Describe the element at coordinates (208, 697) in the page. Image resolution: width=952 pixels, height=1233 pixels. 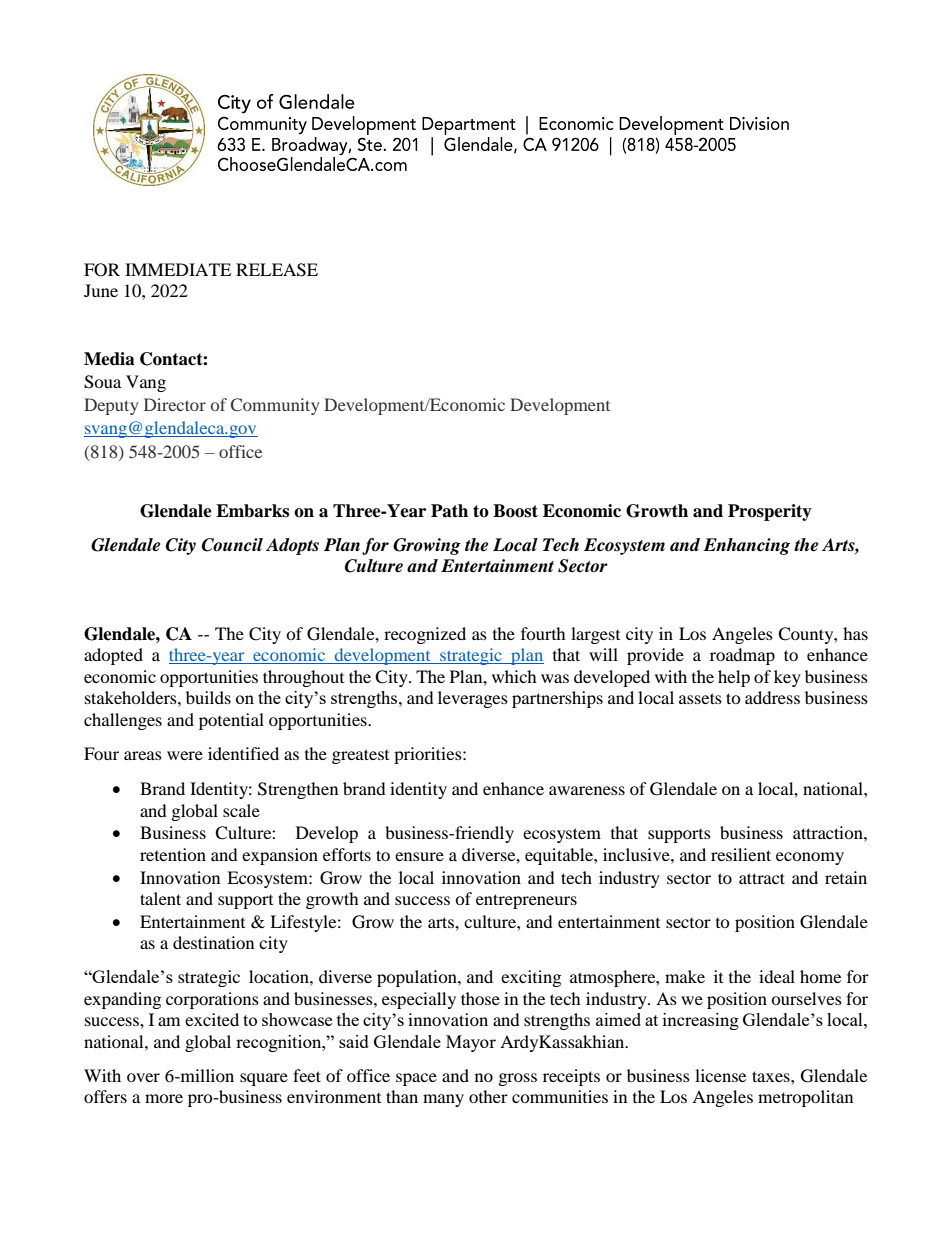
I see `builds` at that location.
